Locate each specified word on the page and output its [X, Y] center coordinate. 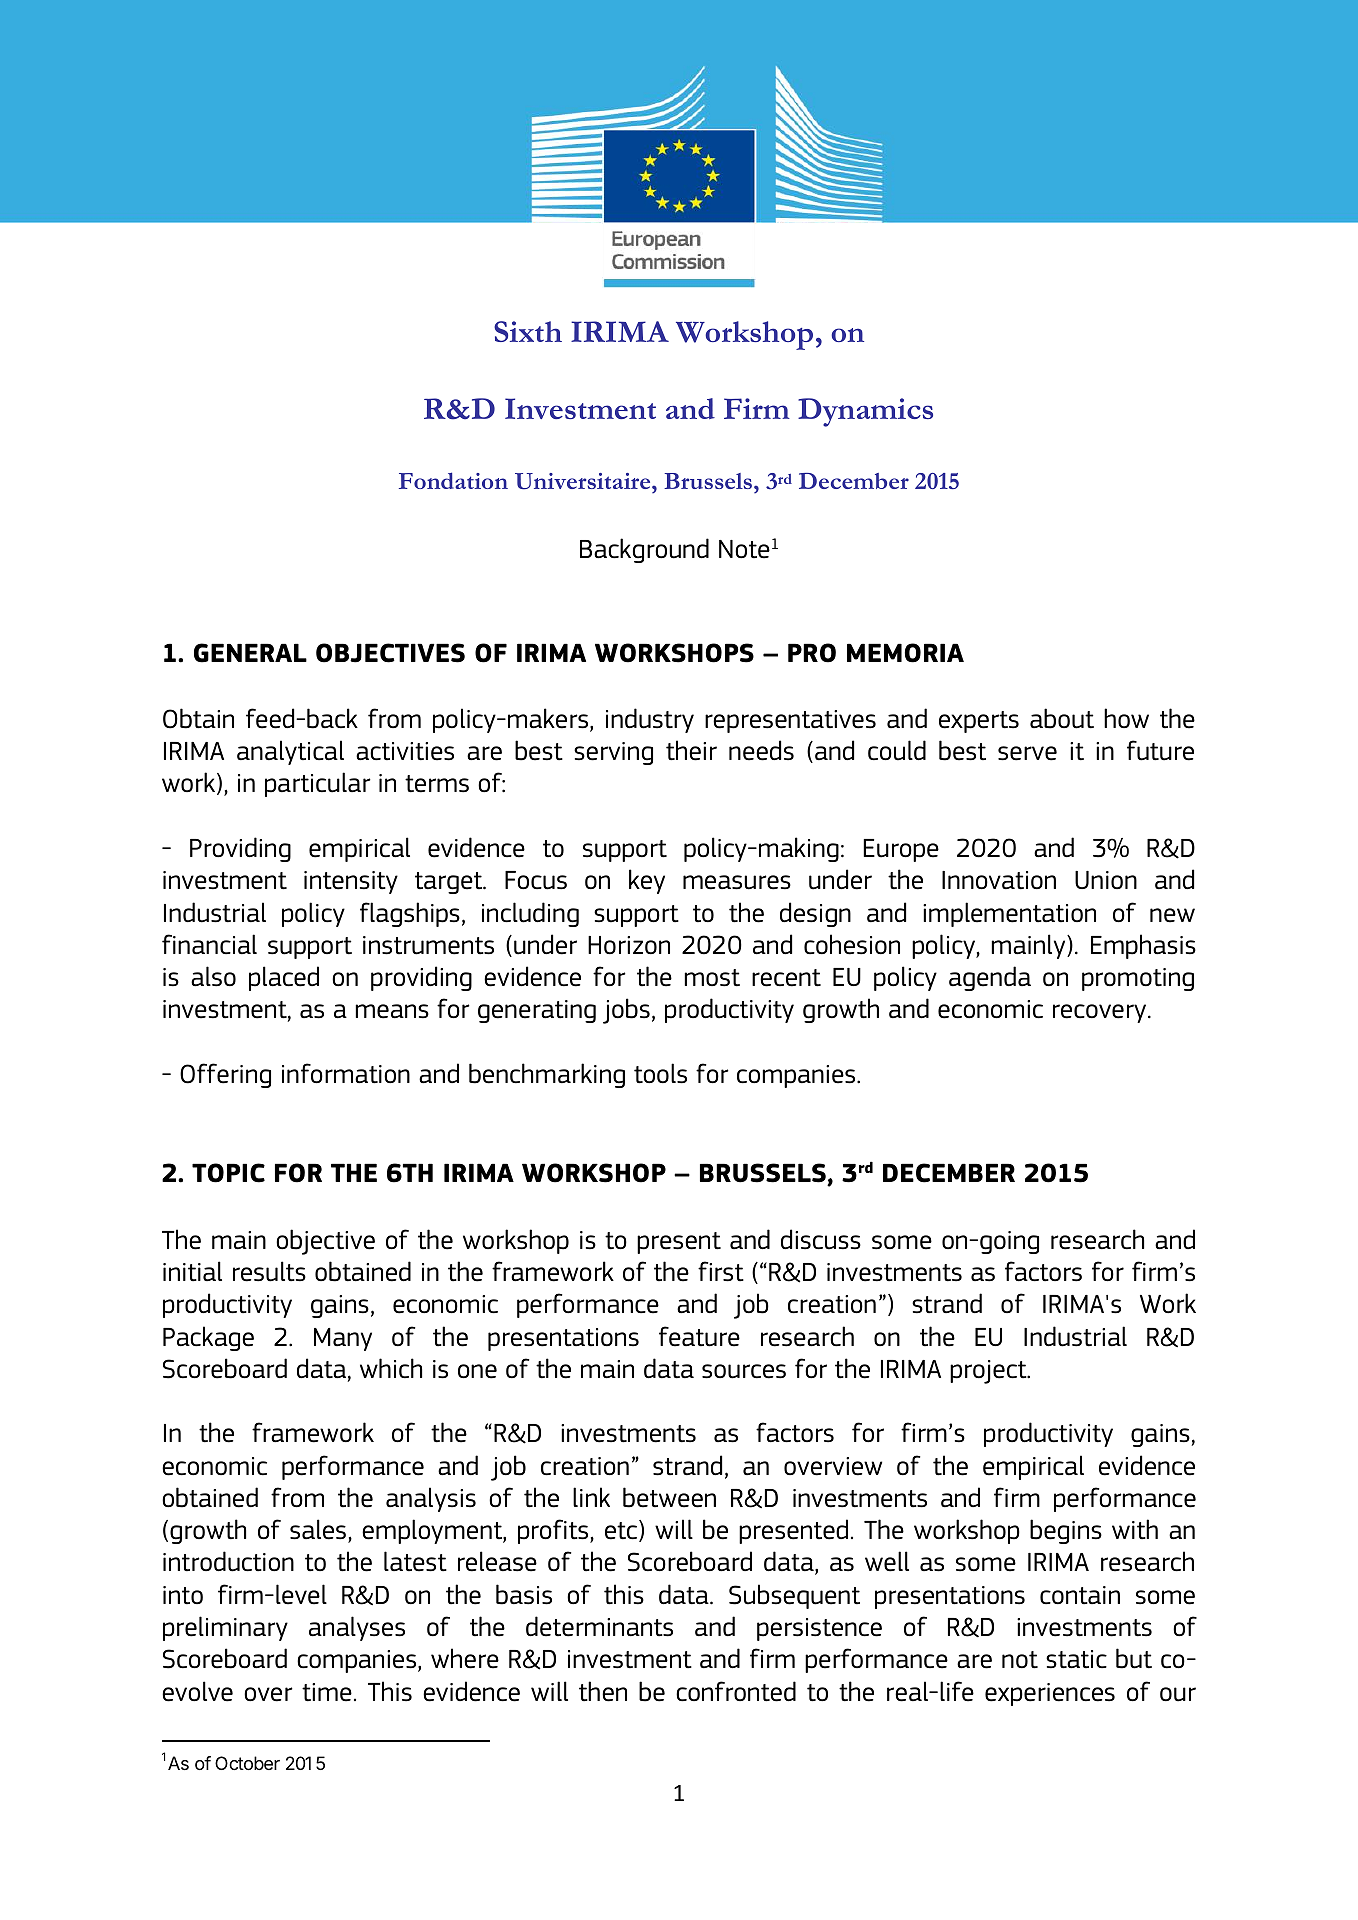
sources [744, 1371]
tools [660, 1073]
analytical [290, 752]
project [989, 1372]
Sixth [528, 331]
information [346, 1073]
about [1062, 718]
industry [650, 720]
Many [343, 1339]
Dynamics [865, 412]
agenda [990, 978]
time [327, 1692]
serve [1027, 753]
